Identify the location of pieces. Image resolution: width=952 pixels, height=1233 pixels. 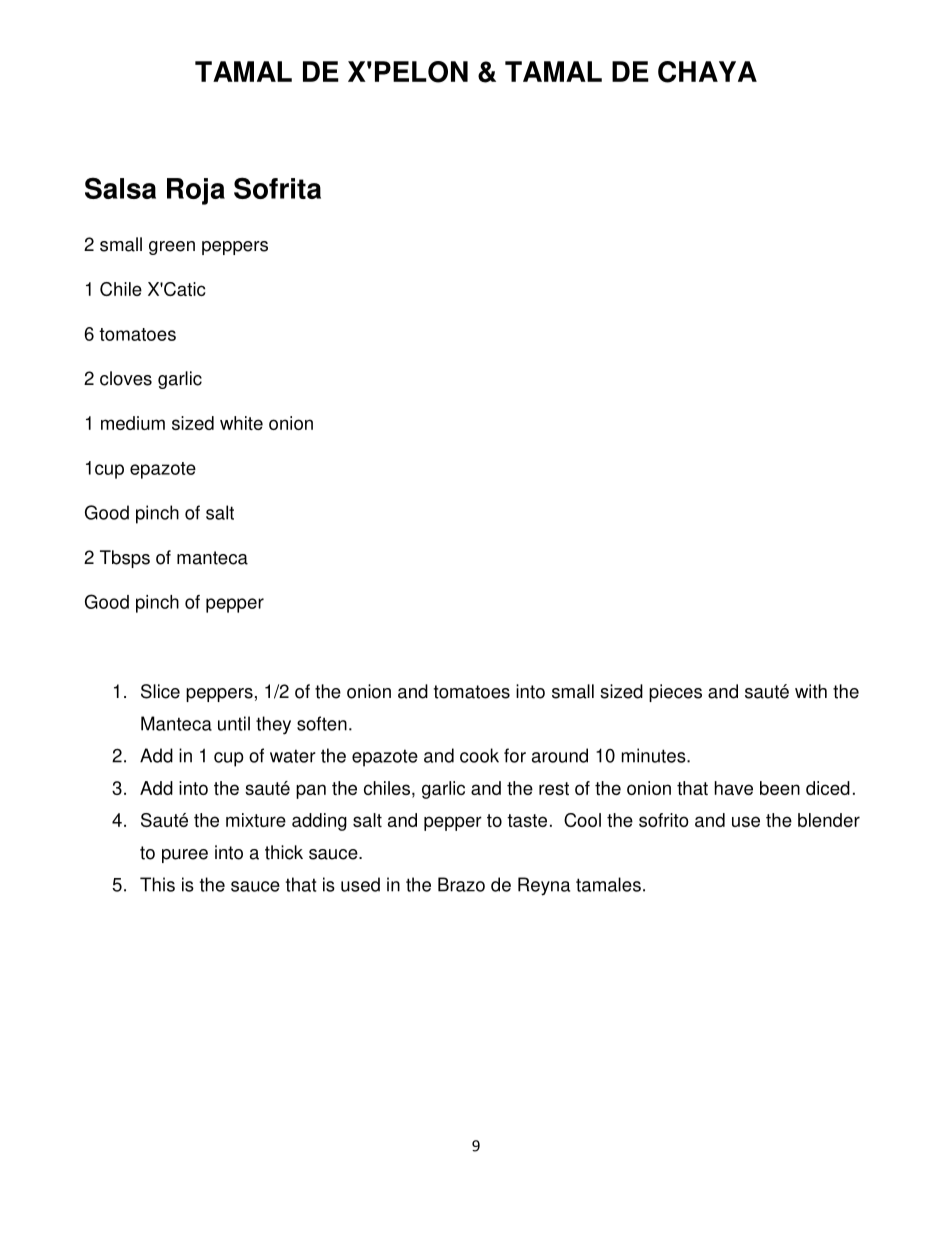
(675, 693).
